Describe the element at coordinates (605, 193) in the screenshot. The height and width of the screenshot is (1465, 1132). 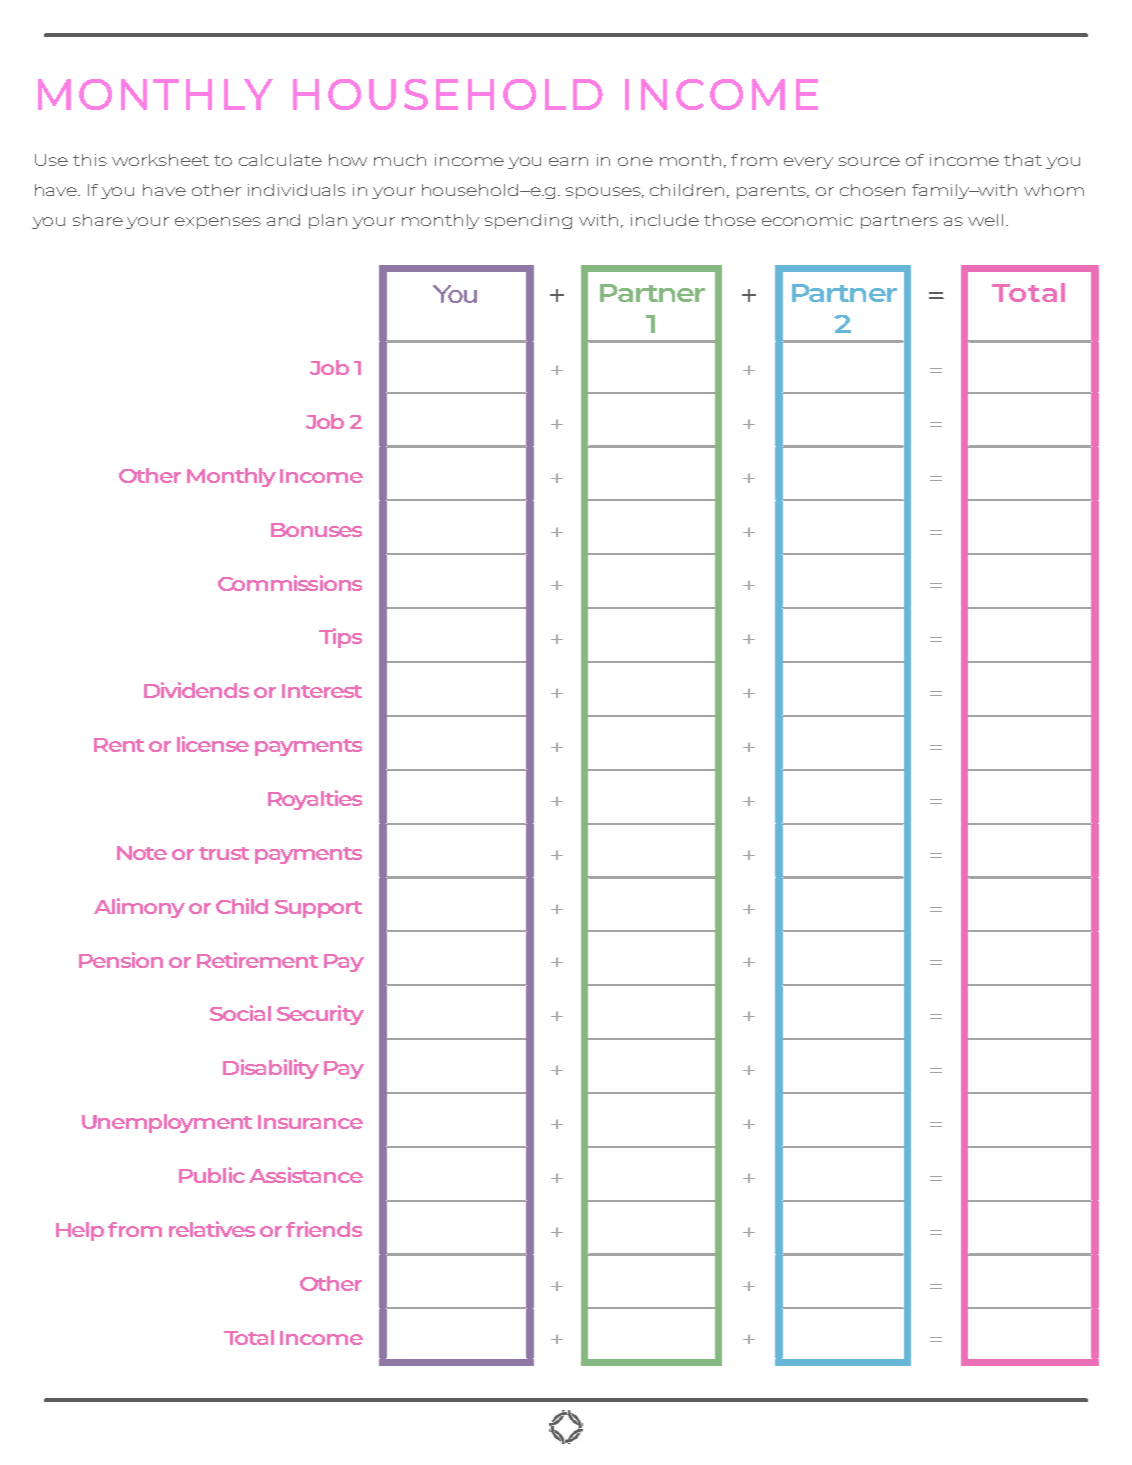
I see `spouses` at that location.
